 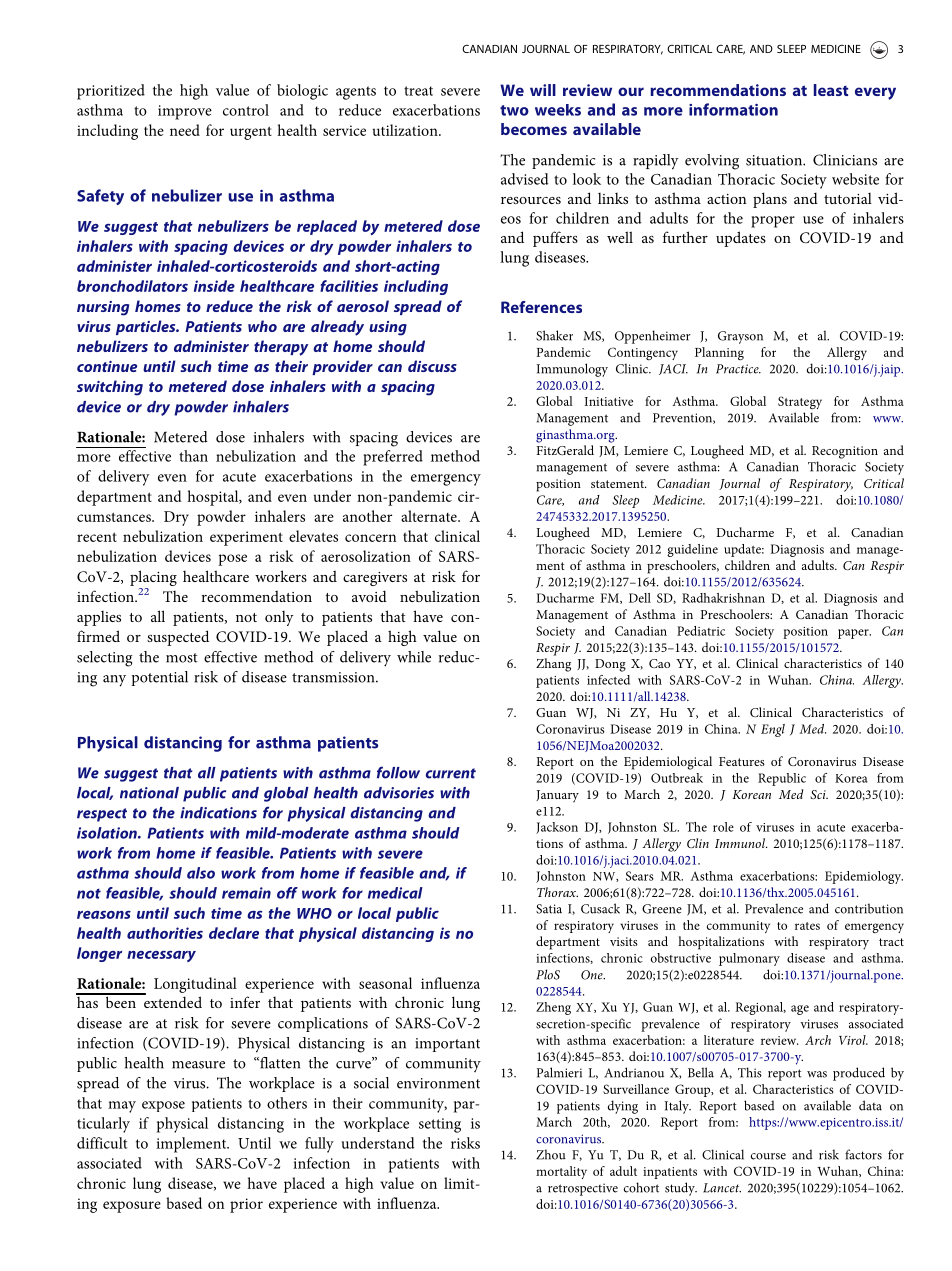 What do you see at coordinates (430, 516) in the screenshot?
I see `alternate` at bounding box center [430, 516].
